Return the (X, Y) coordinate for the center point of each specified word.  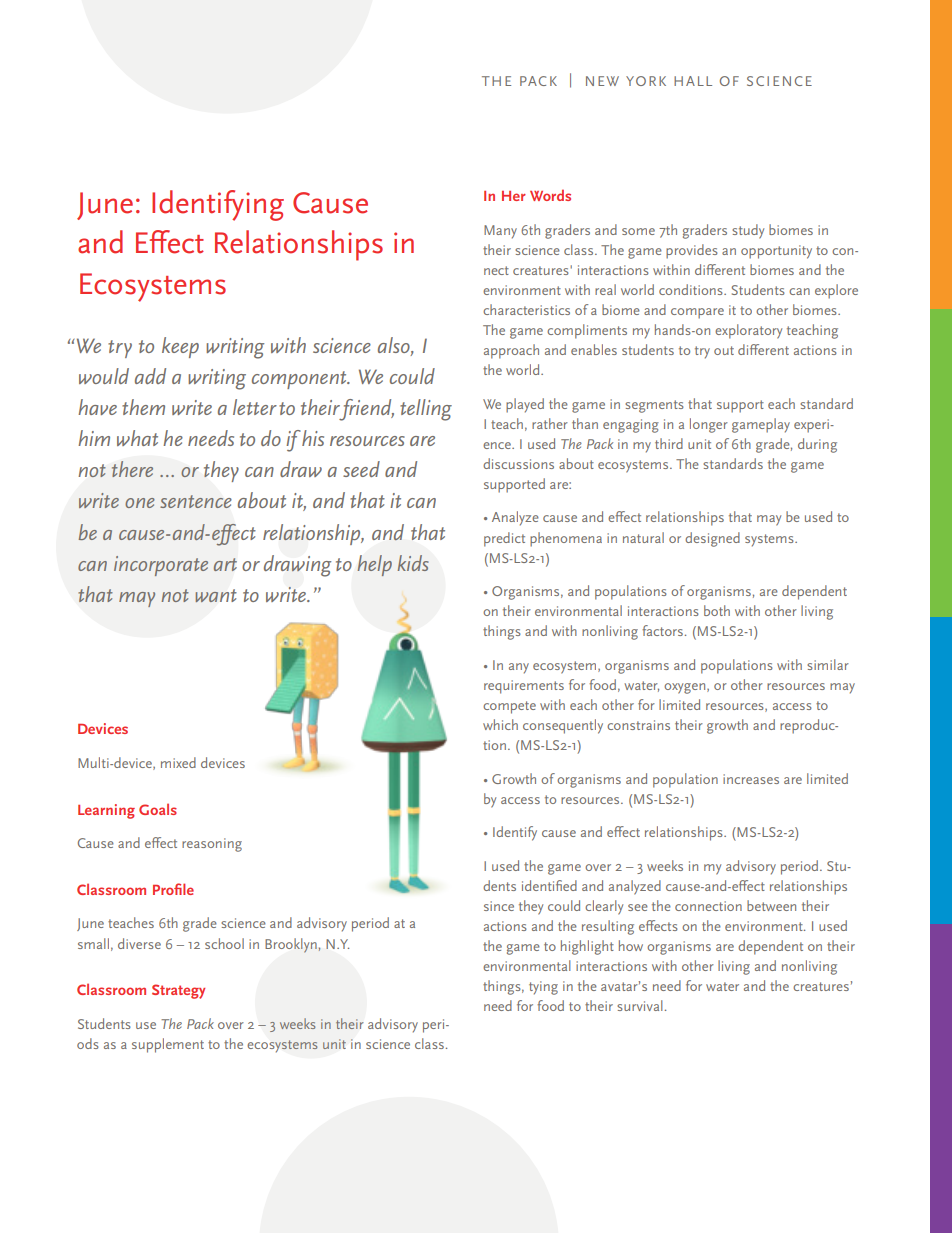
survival (640, 1005)
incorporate (161, 566)
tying (543, 988)
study (748, 231)
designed (712, 539)
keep (180, 347)
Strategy (178, 991)
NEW (602, 81)
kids (413, 563)
